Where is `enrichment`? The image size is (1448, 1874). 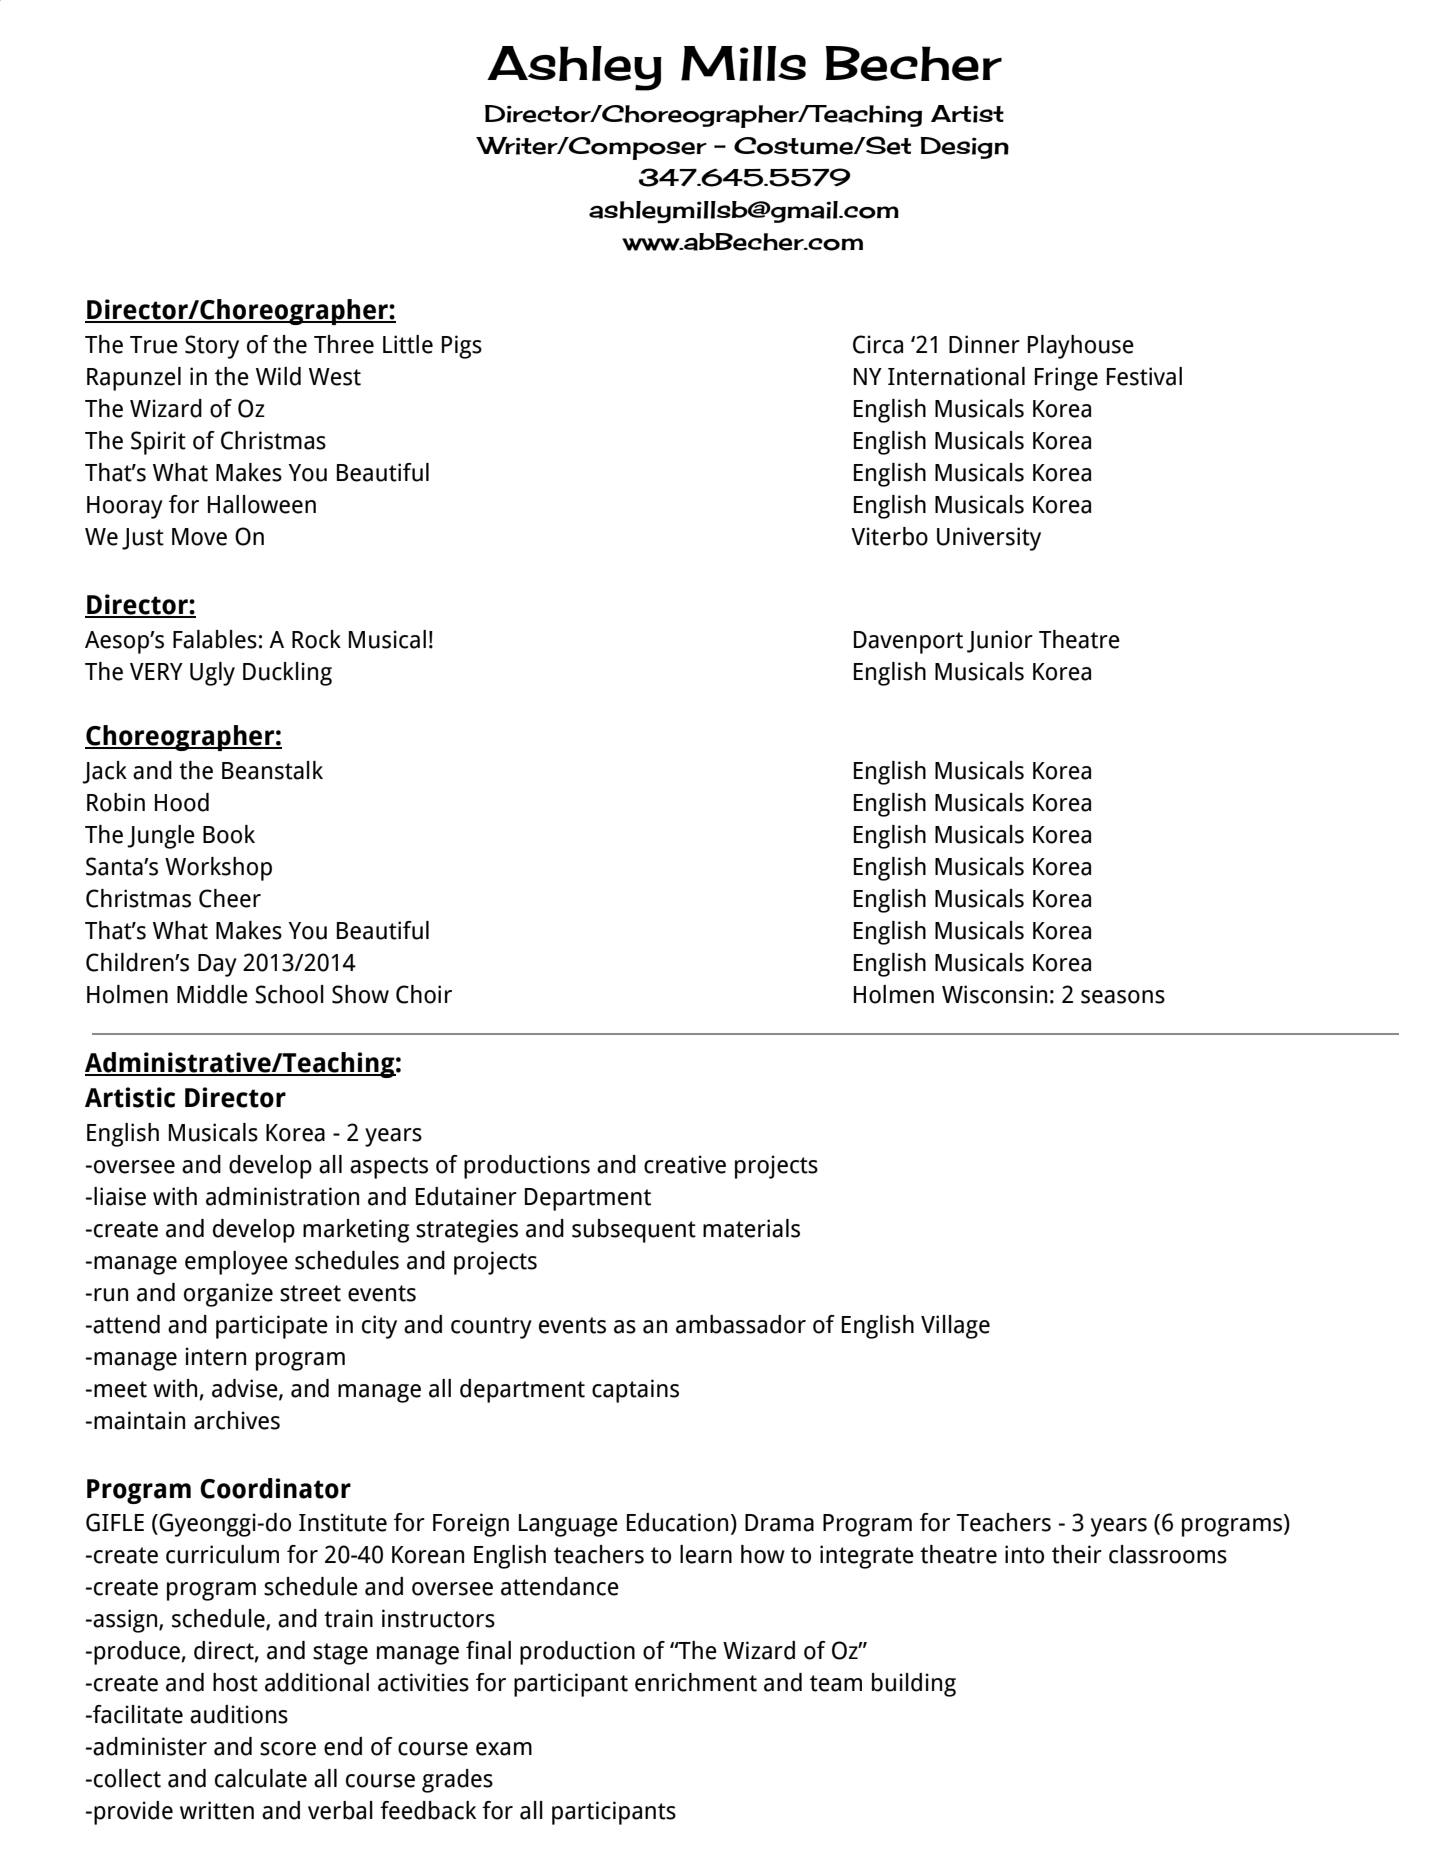
enrichment is located at coordinates (696, 1682).
